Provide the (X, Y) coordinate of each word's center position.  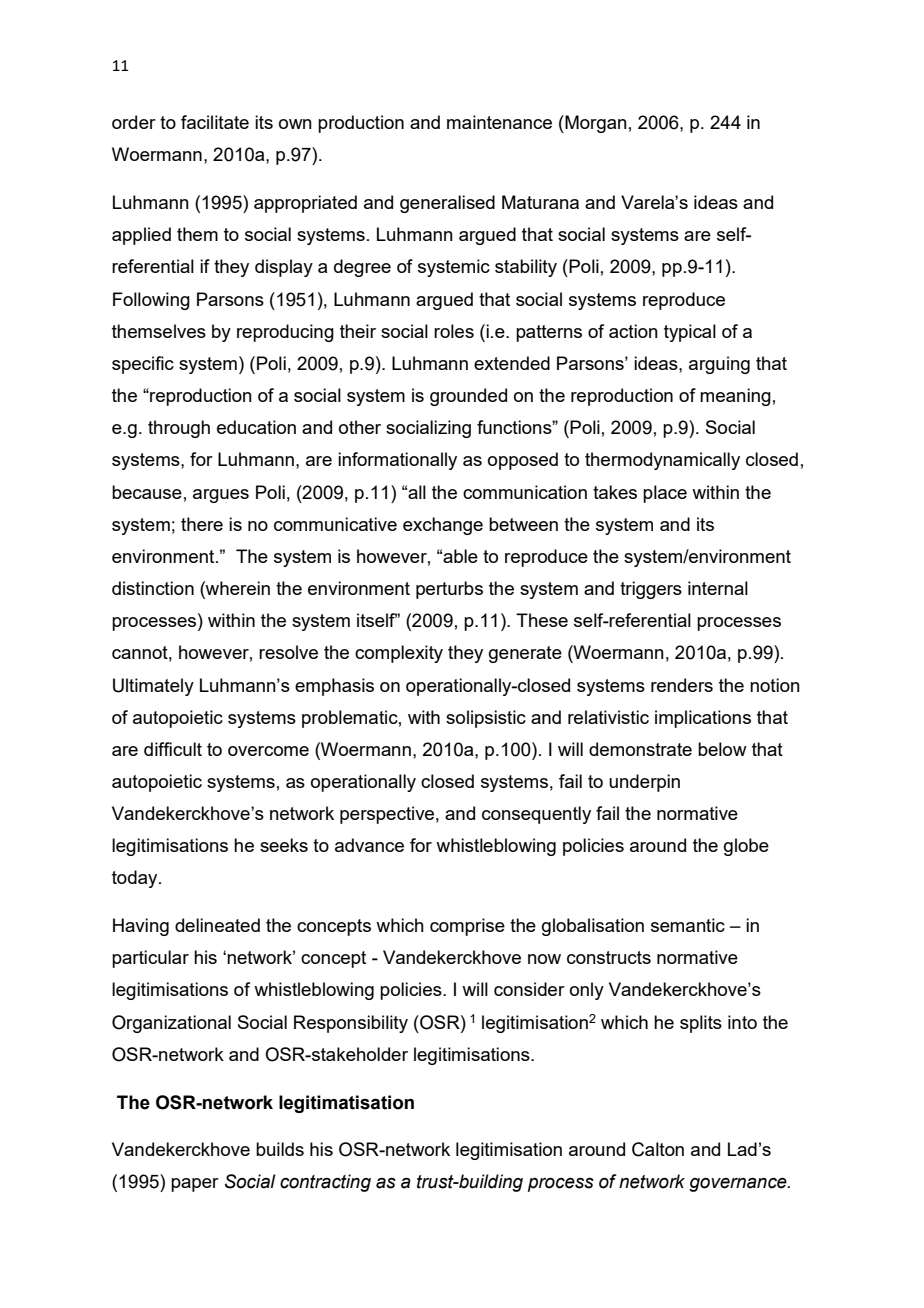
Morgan (595, 124)
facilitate (215, 122)
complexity (399, 654)
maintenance (499, 122)
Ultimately (153, 687)
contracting (325, 1183)
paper (195, 1185)
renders (682, 685)
